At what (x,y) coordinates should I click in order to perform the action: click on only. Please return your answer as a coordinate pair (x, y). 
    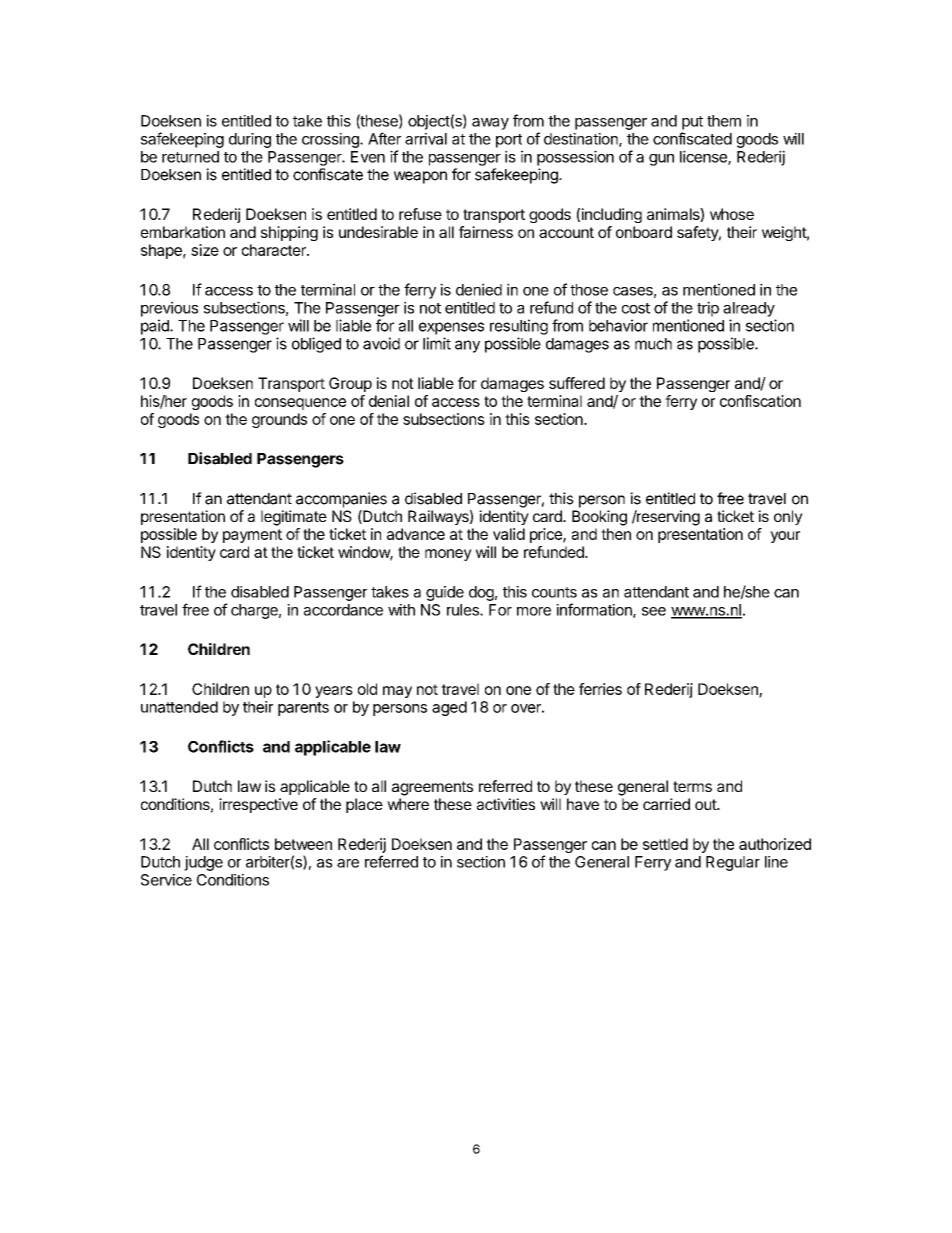
    Looking at the image, I should click on (788, 517).
